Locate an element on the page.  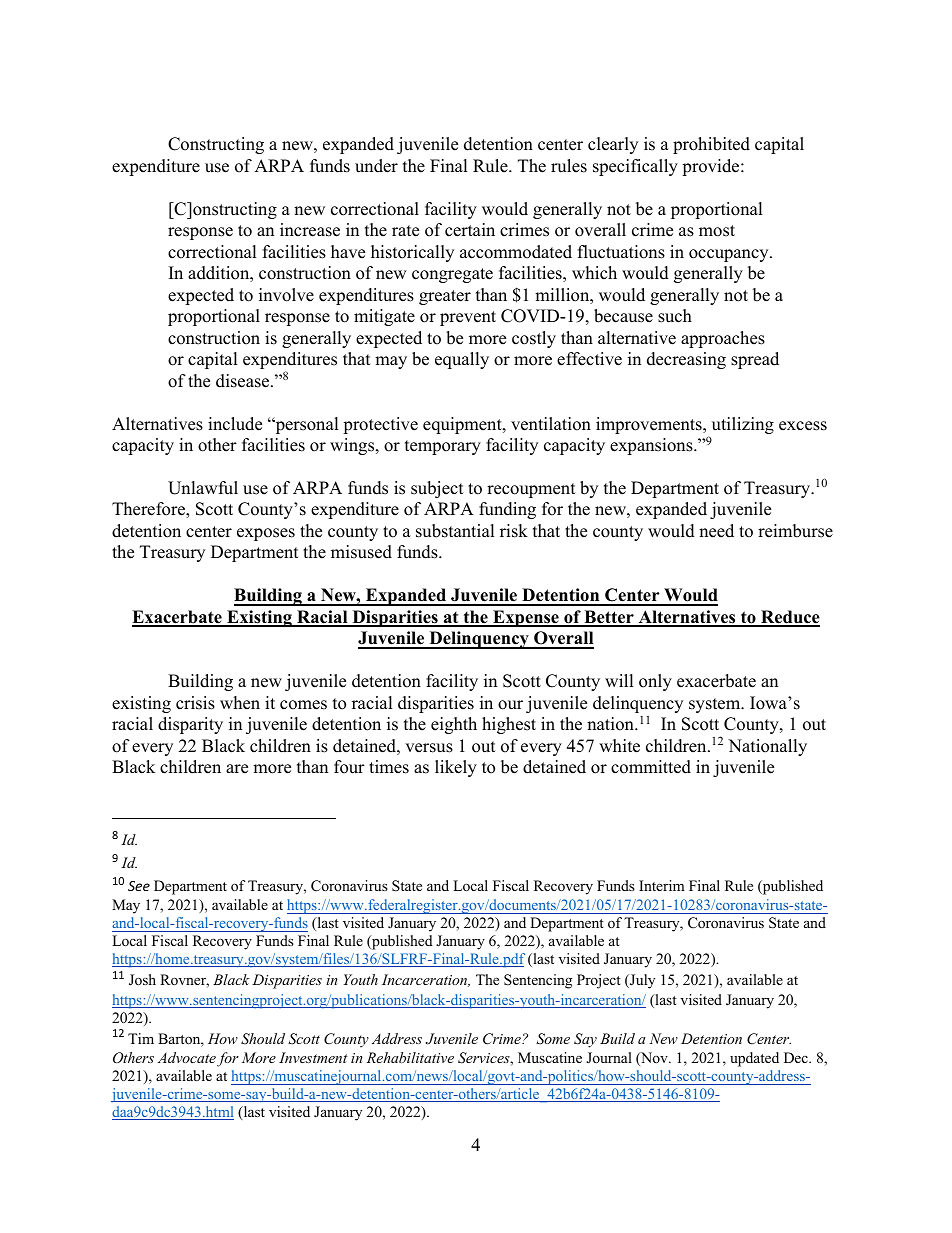
Expense is located at coordinates (526, 618).
